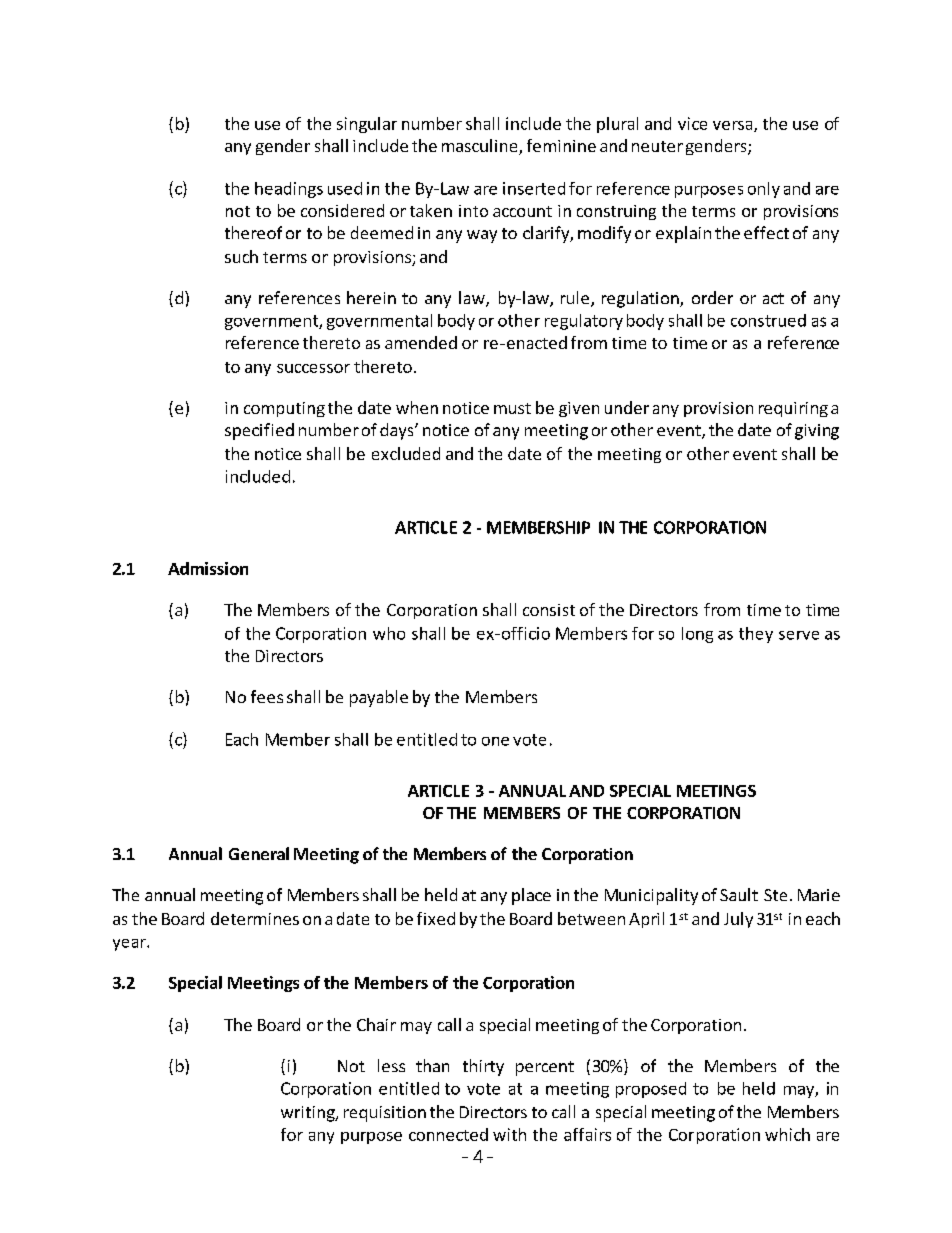  I want to click on specified, so click(259, 431).
